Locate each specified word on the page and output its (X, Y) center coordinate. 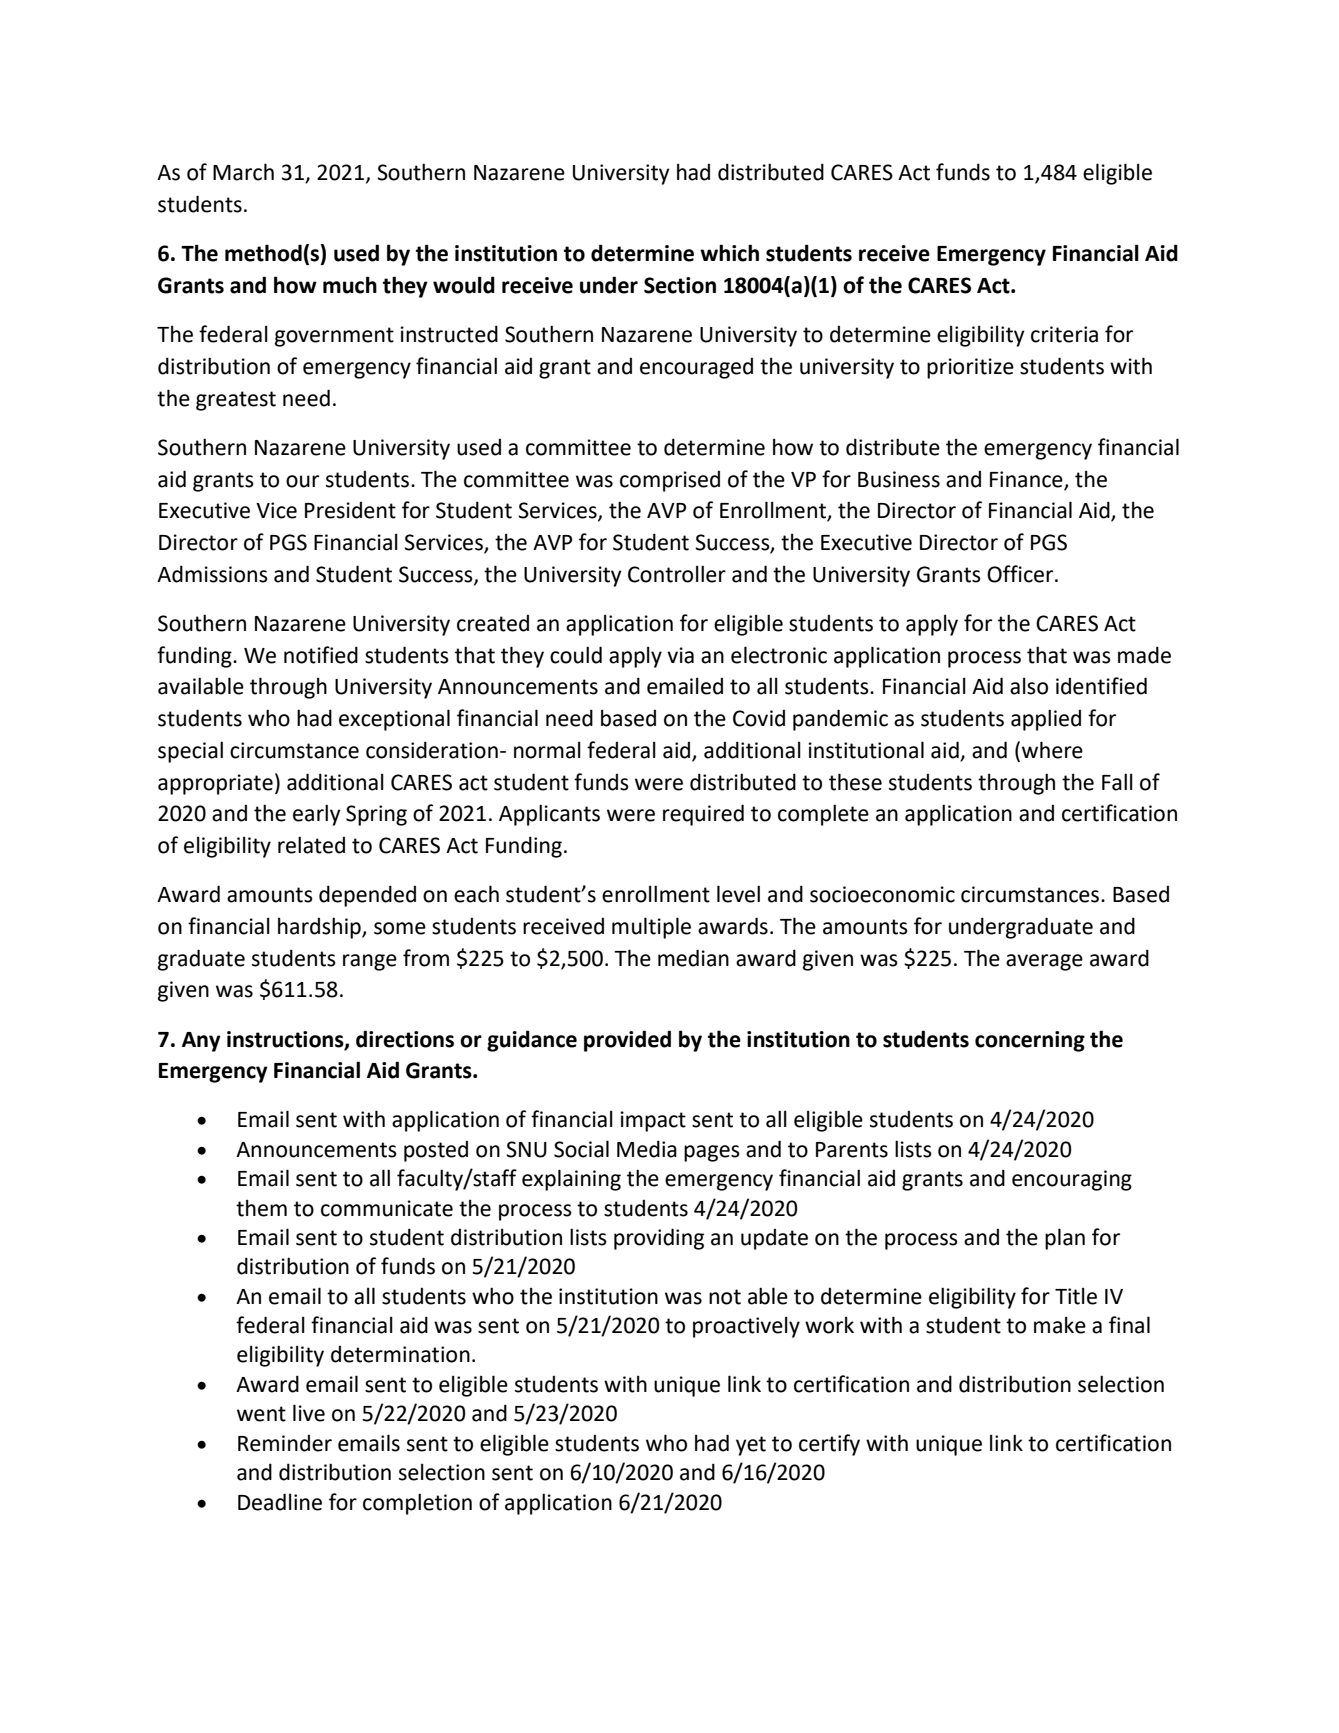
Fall (1117, 782)
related (311, 845)
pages (712, 1153)
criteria (1064, 334)
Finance (1026, 479)
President (350, 510)
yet (751, 1446)
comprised (670, 481)
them (261, 1208)
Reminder (285, 1443)
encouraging (1072, 1180)
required (703, 815)
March (243, 172)
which (729, 253)
